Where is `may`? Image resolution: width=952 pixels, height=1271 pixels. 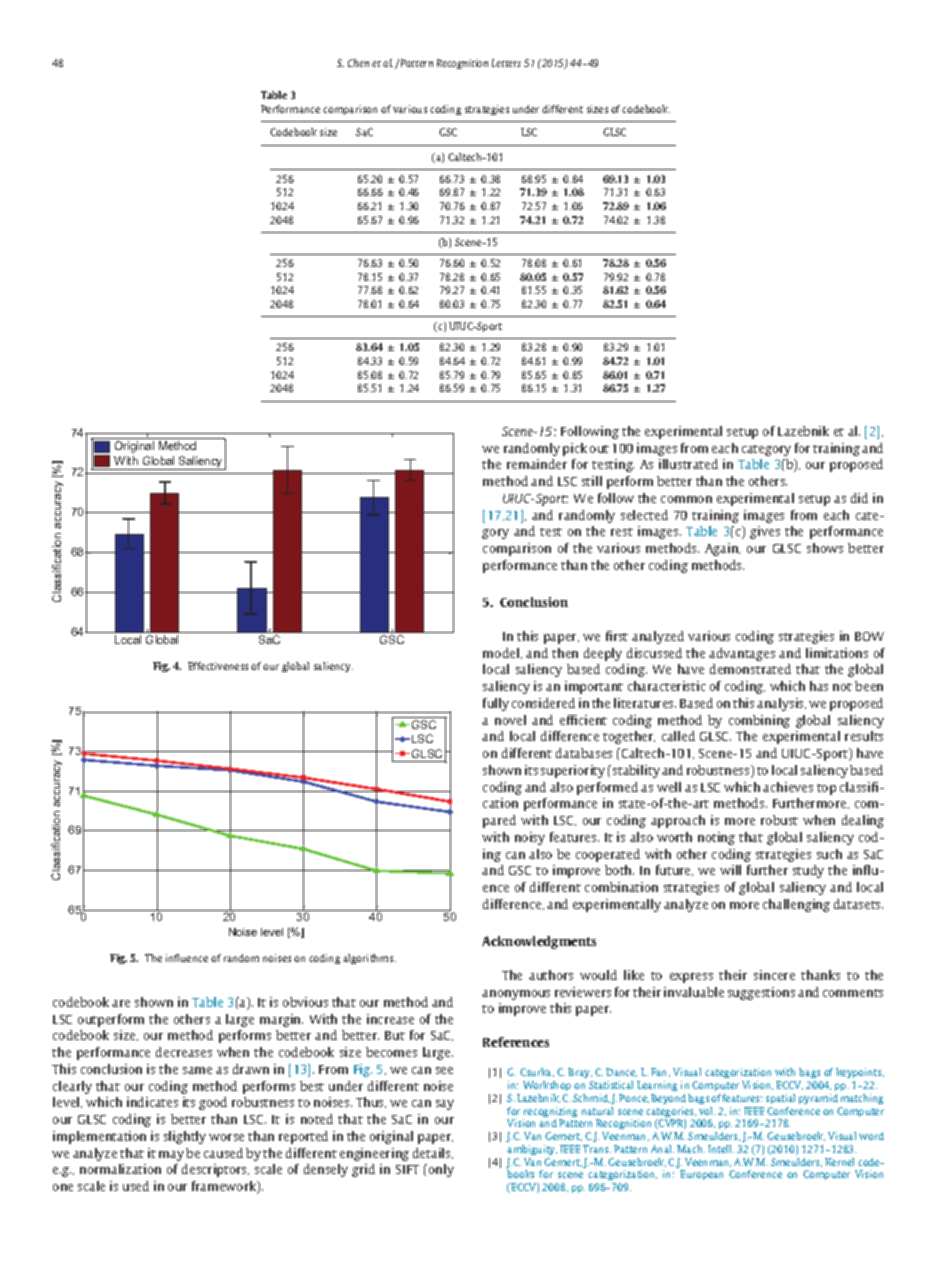 may is located at coordinates (171, 1156).
